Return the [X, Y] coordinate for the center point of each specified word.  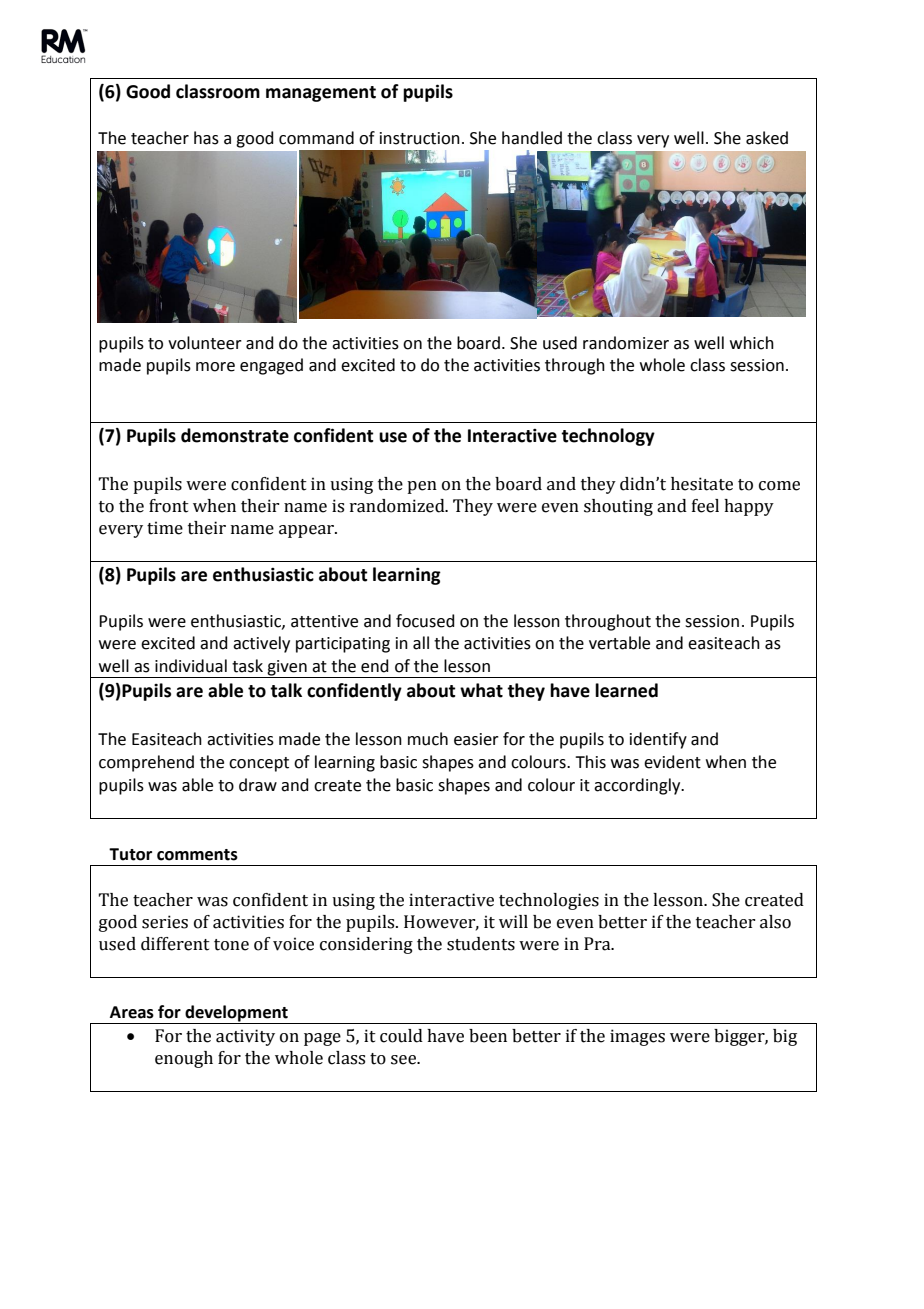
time [165, 528]
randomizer [626, 343]
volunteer [205, 343]
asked [767, 138]
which [752, 343]
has [206, 138]
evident [672, 762]
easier [476, 739]
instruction [420, 138]
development [236, 1014]
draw [258, 785]
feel [705, 506]
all [421, 643]
